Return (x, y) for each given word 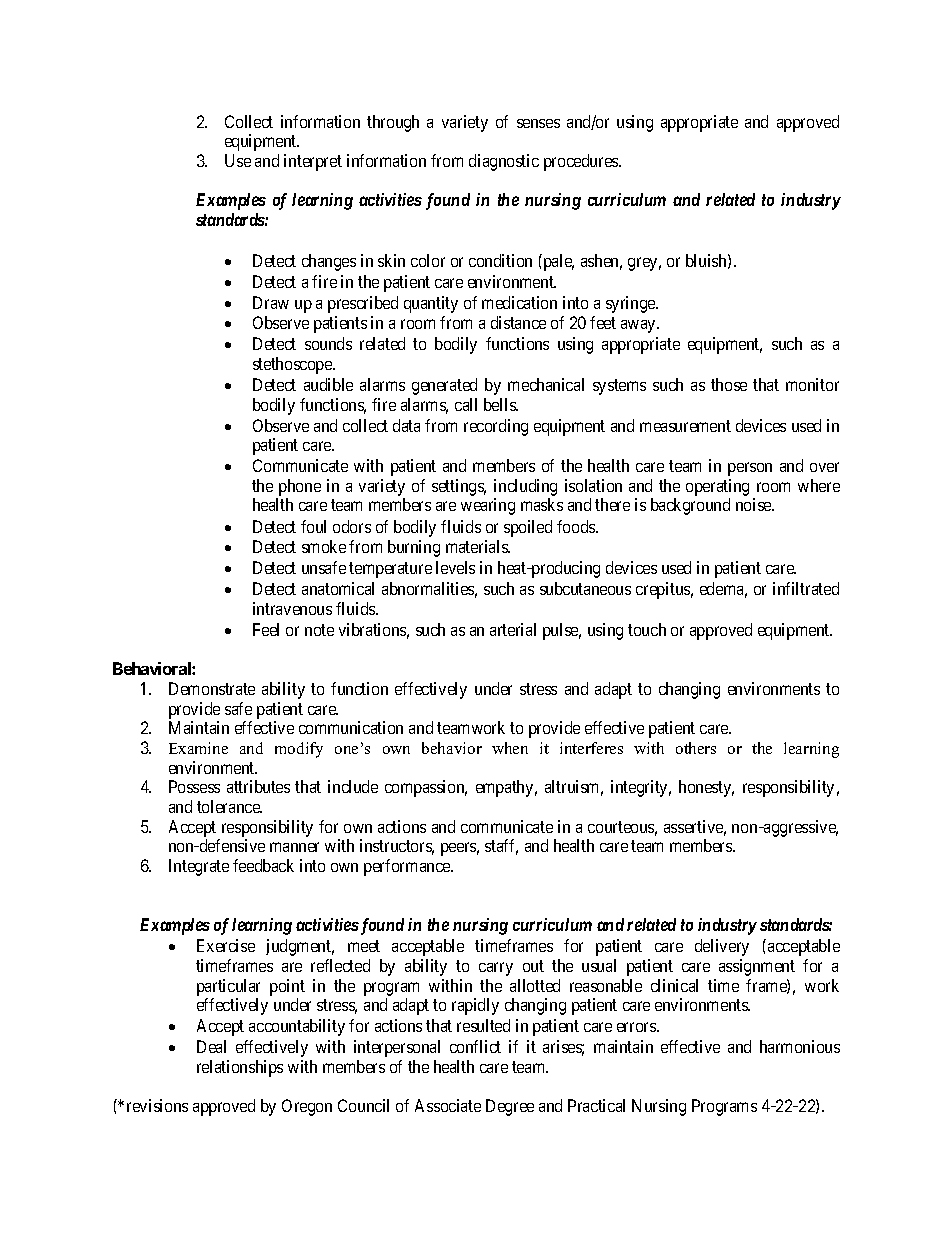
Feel (266, 629)
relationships (240, 1068)
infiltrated (806, 588)
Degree (510, 1107)
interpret (313, 162)
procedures (582, 162)
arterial (513, 629)
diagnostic (504, 162)
